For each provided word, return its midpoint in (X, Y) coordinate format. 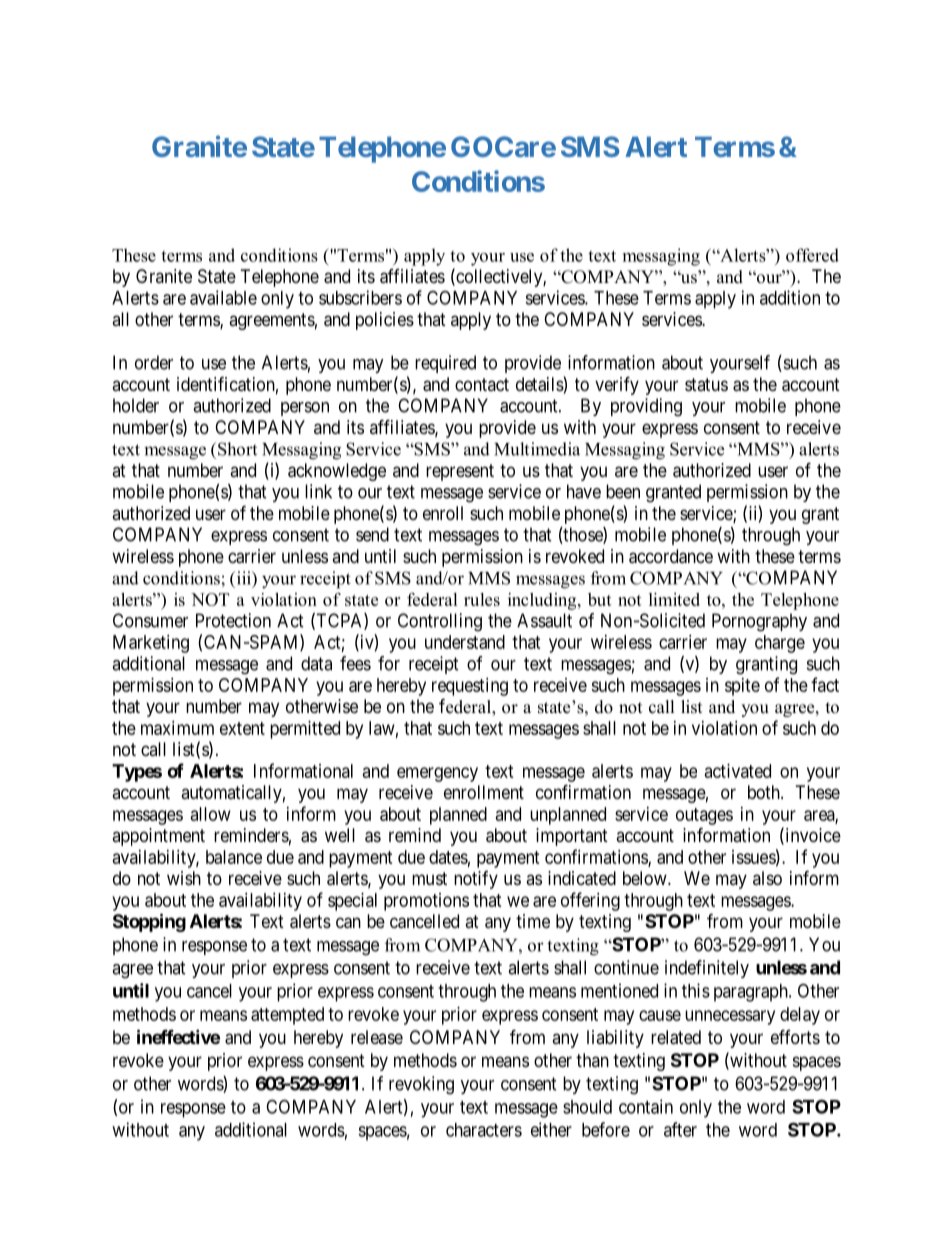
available (223, 297)
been (623, 491)
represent (460, 472)
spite (742, 687)
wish (184, 878)
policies (385, 321)
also (767, 878)
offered (812, 255)
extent (242, 728)
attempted (287, 1016)
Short (237, 449)
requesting (470, 687)
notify (476, 880)
